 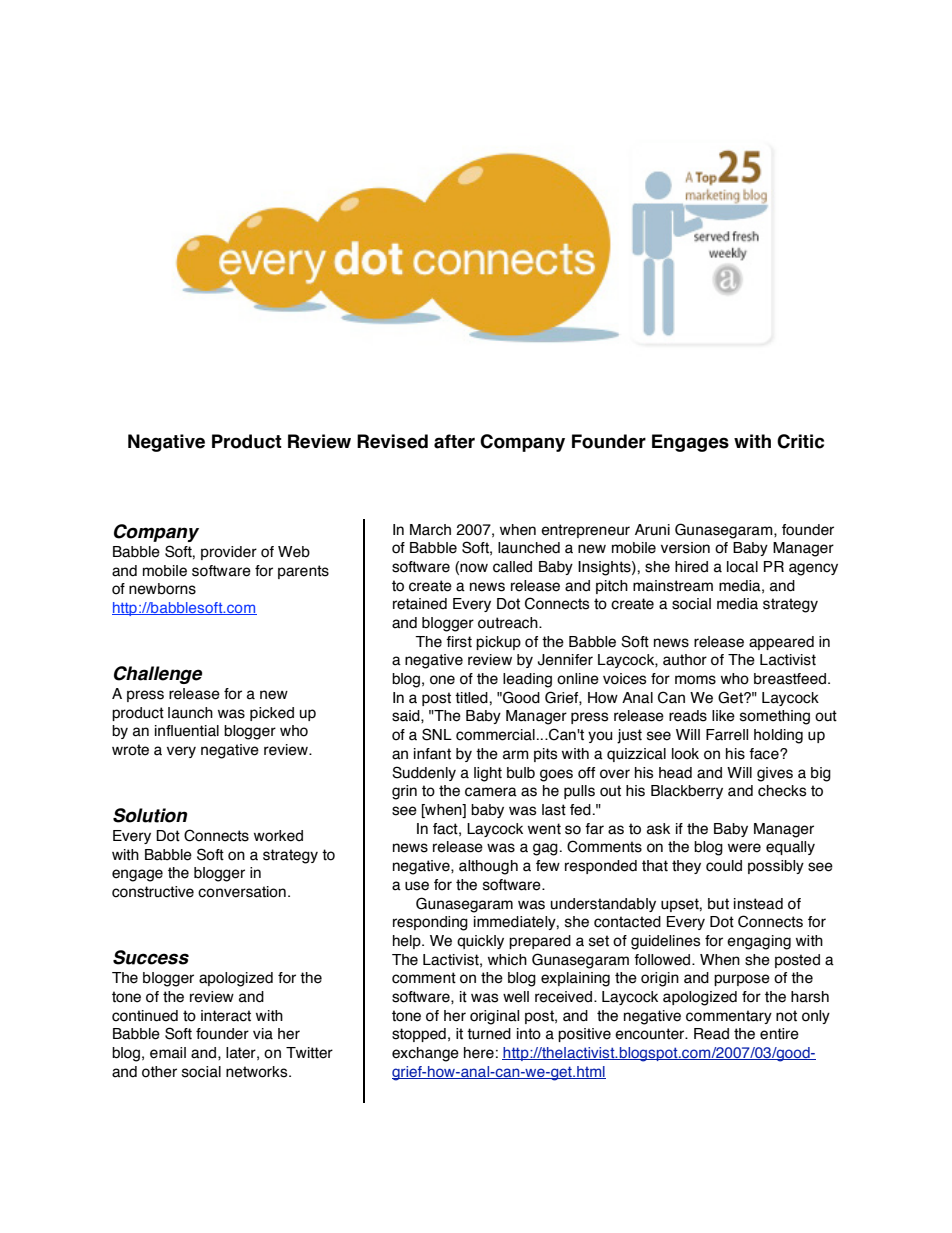 I want to click on mainstream, so click(x=673, y=586).
